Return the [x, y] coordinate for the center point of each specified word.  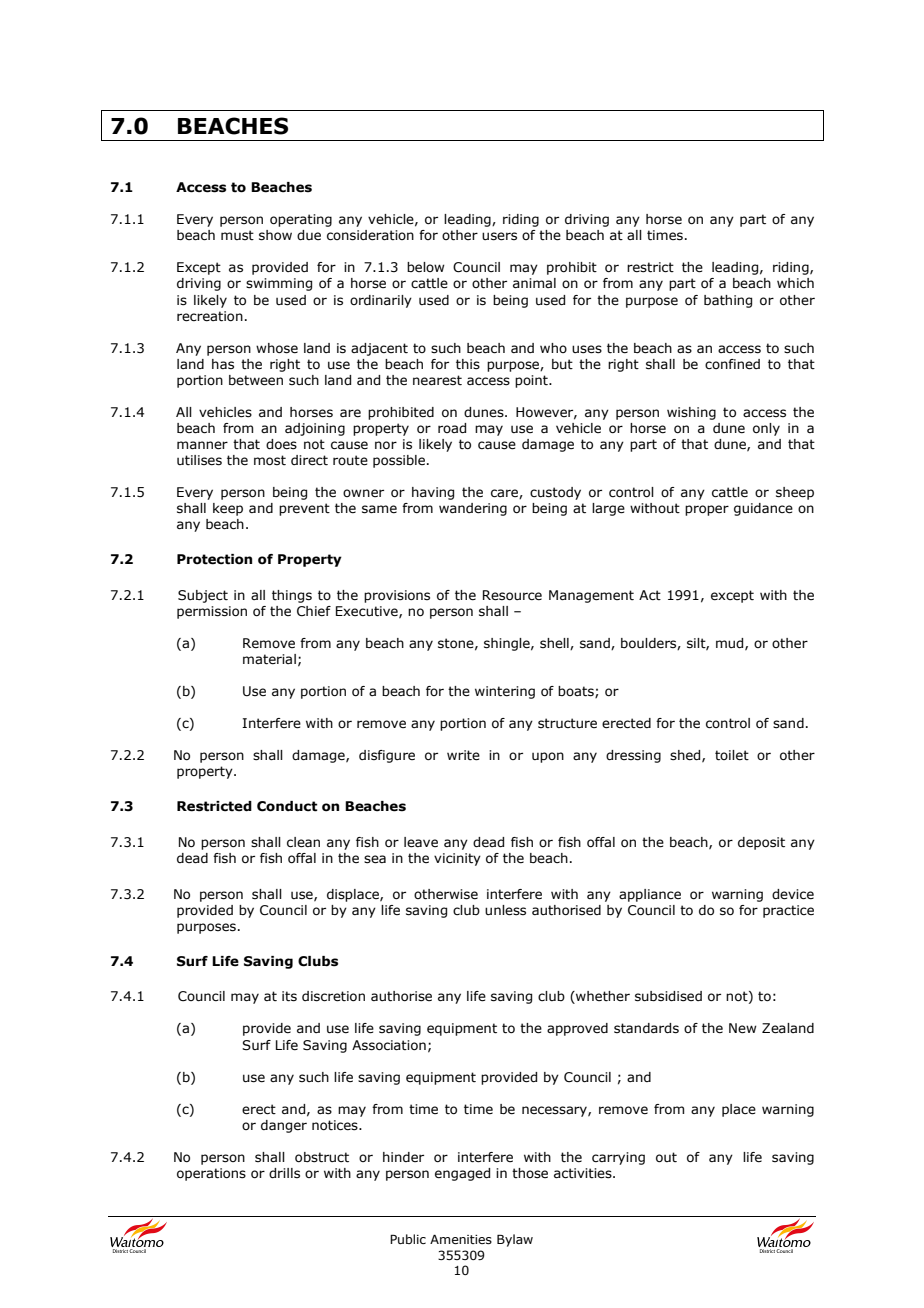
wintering [505, 692]
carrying [618, 1158]
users [499, 236]
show [275, 235]
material [269, 659]
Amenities [461, 1239]
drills [284, 1173]
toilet [732, 755]
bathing [728, 301]
